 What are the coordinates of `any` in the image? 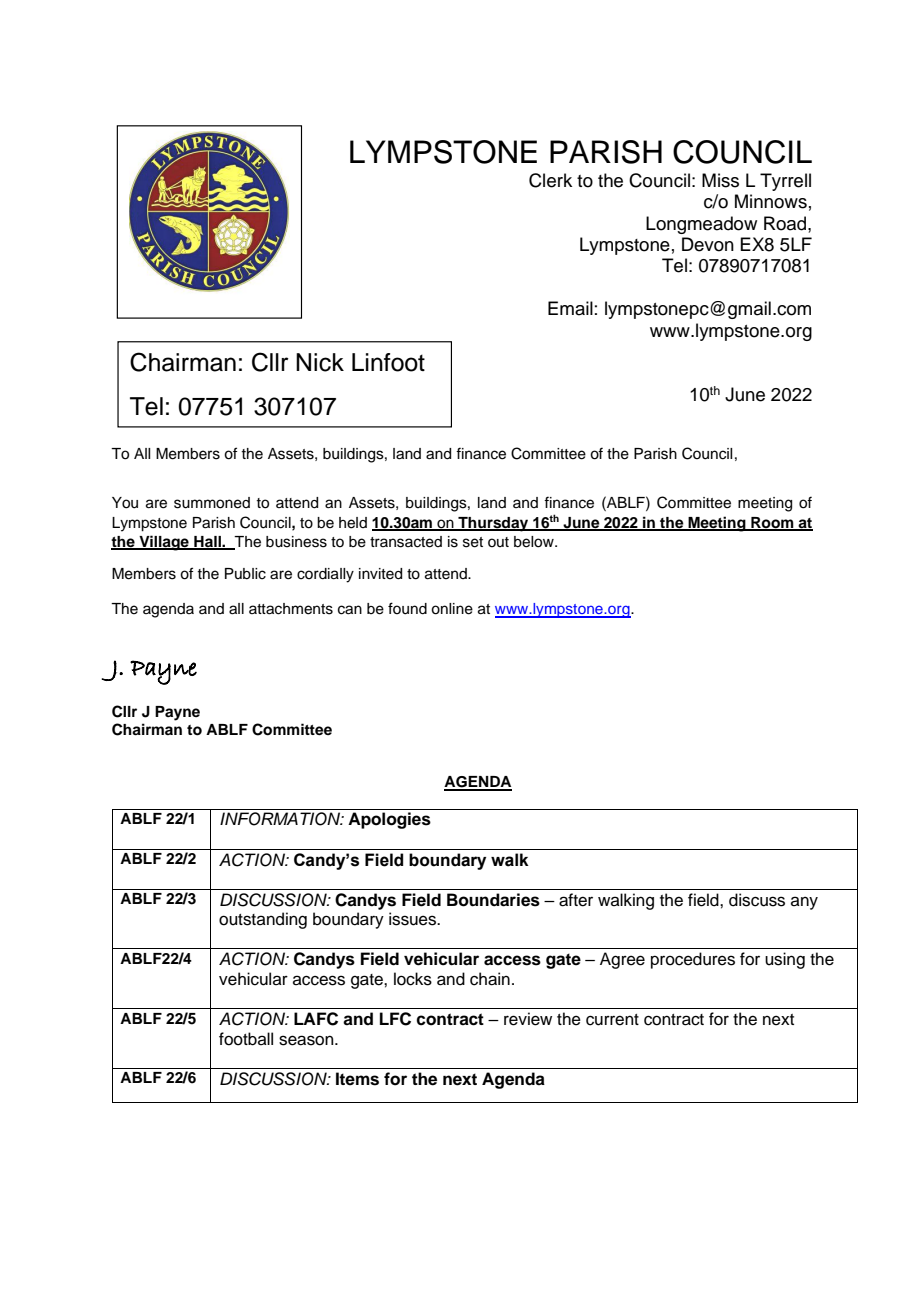 It's located at (804, 903).
